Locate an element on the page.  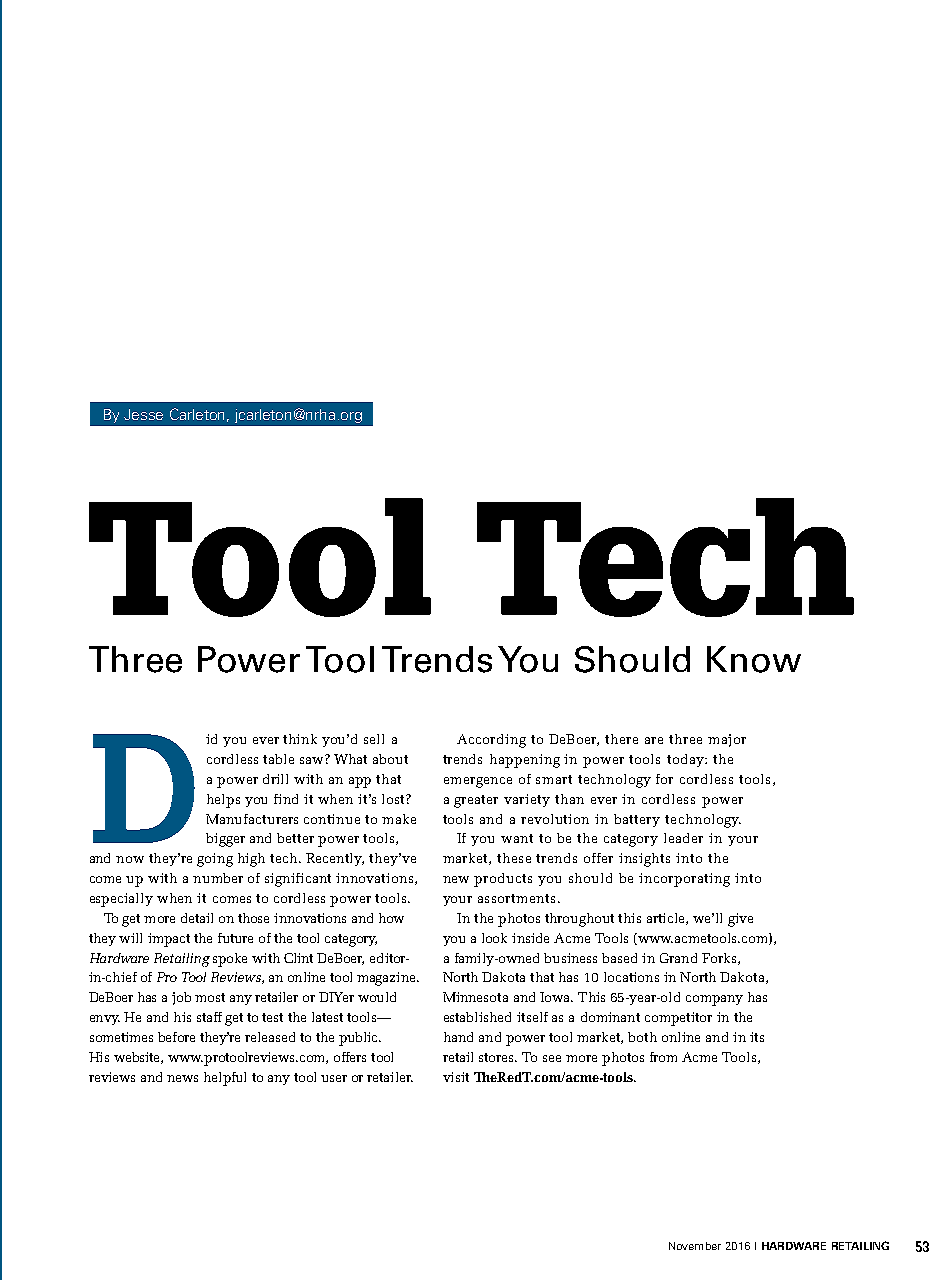
magazine is located at coordinates (387, 979).
